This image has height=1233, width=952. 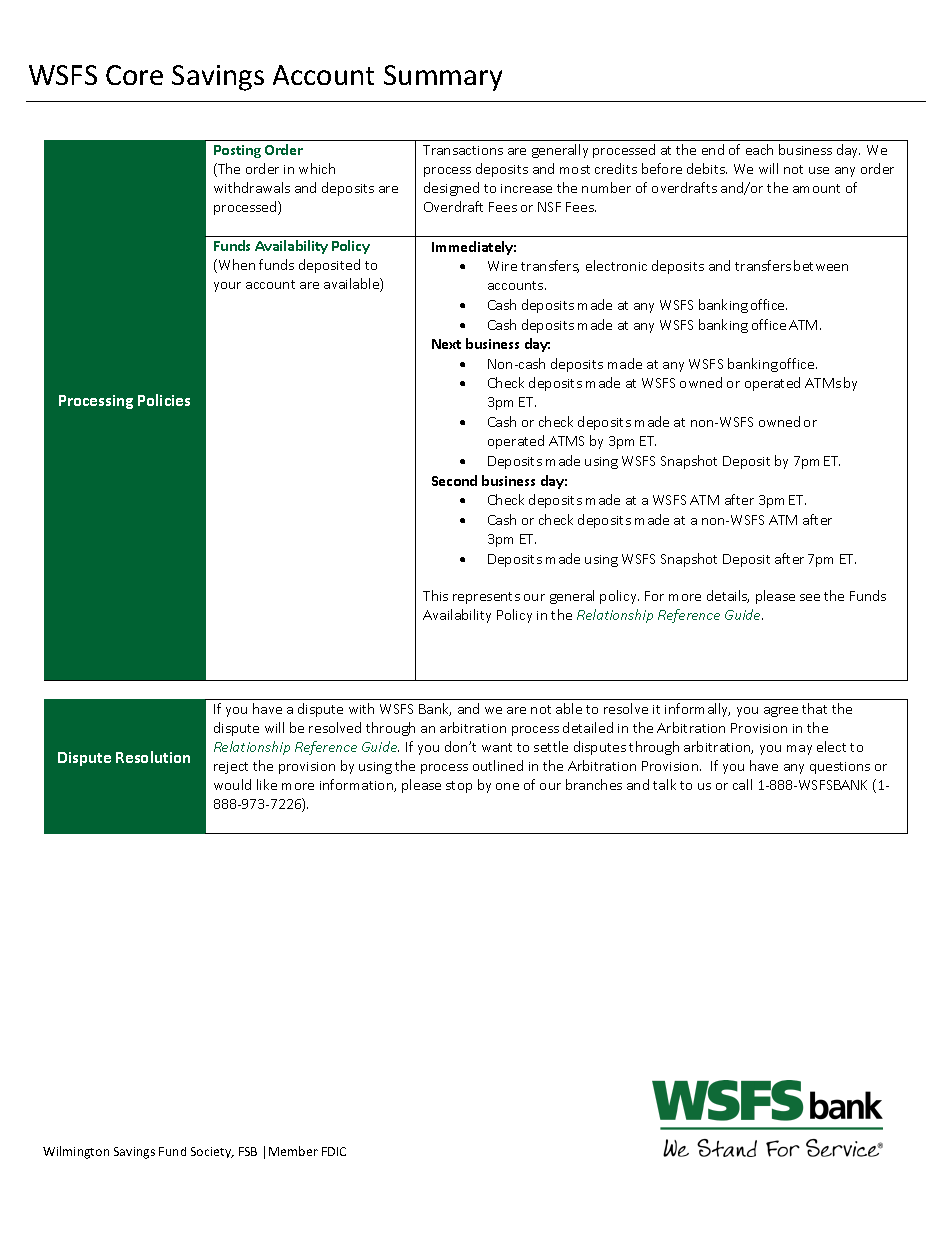 What do you see at coordinates (454, 480) in the image?
I see `Second` at bounding box center [454, 480].
